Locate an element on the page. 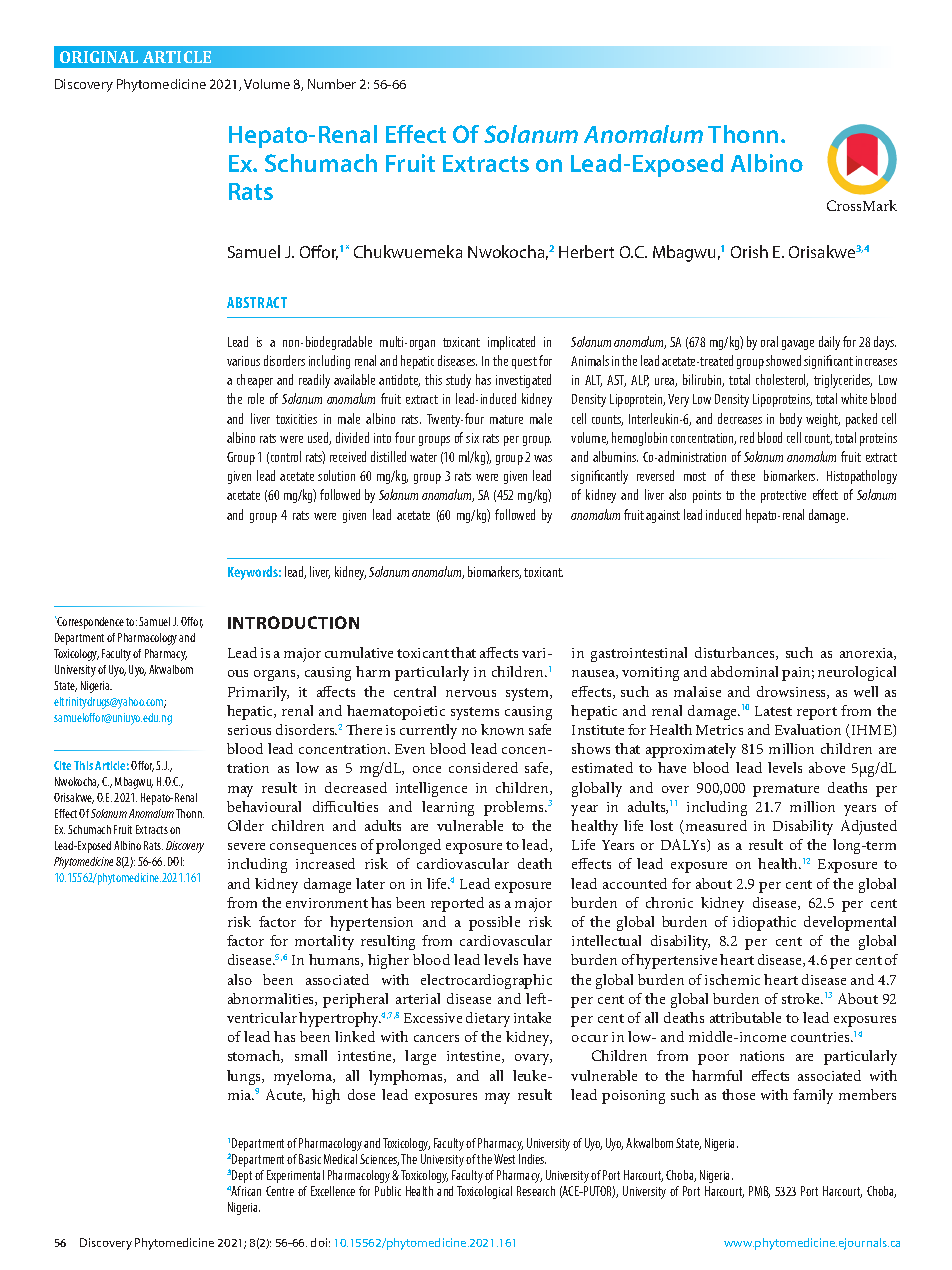  abdominal is located at coordinates (744, 671).
